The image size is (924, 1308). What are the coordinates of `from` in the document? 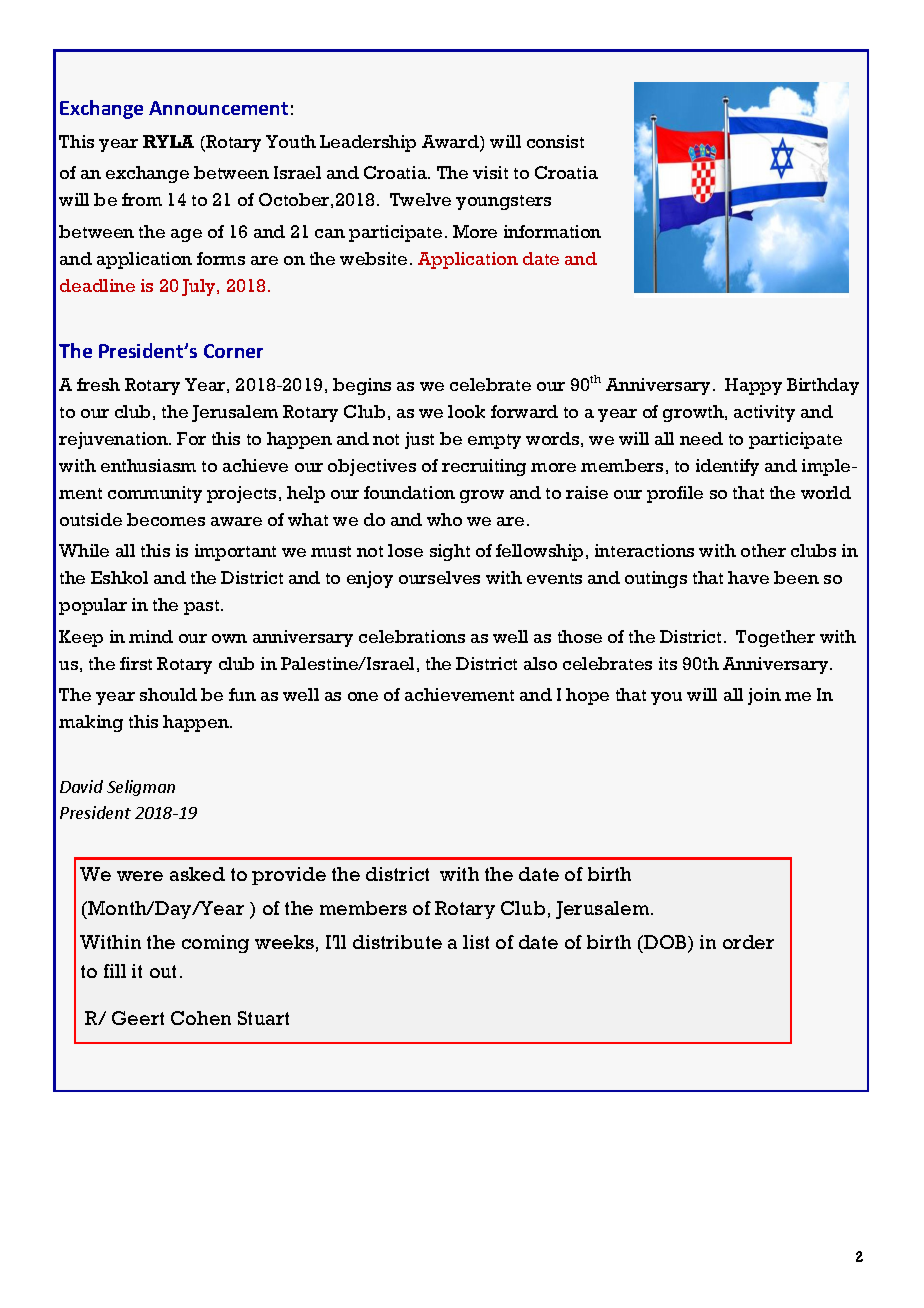 It's located at (142, 199).
